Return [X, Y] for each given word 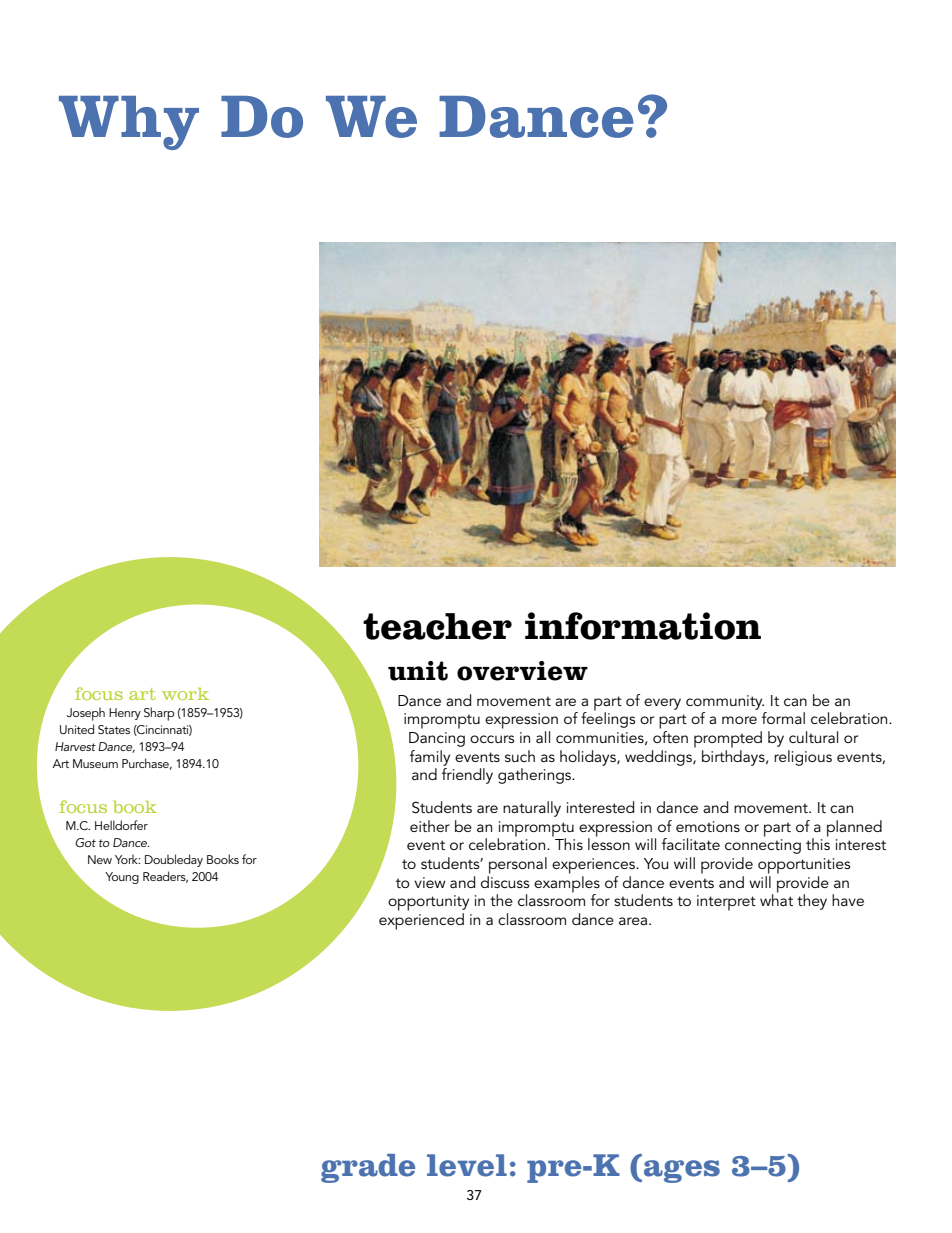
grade [368, 1168]
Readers [165, 877]
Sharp [159, 714]
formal [783, 718]
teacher [437, 626]
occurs [492, 739]
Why [129, 123]
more [739, 720]
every [662, 704]
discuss [505, 880]
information [643, 626]
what [776, 899]
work [185, 694]
